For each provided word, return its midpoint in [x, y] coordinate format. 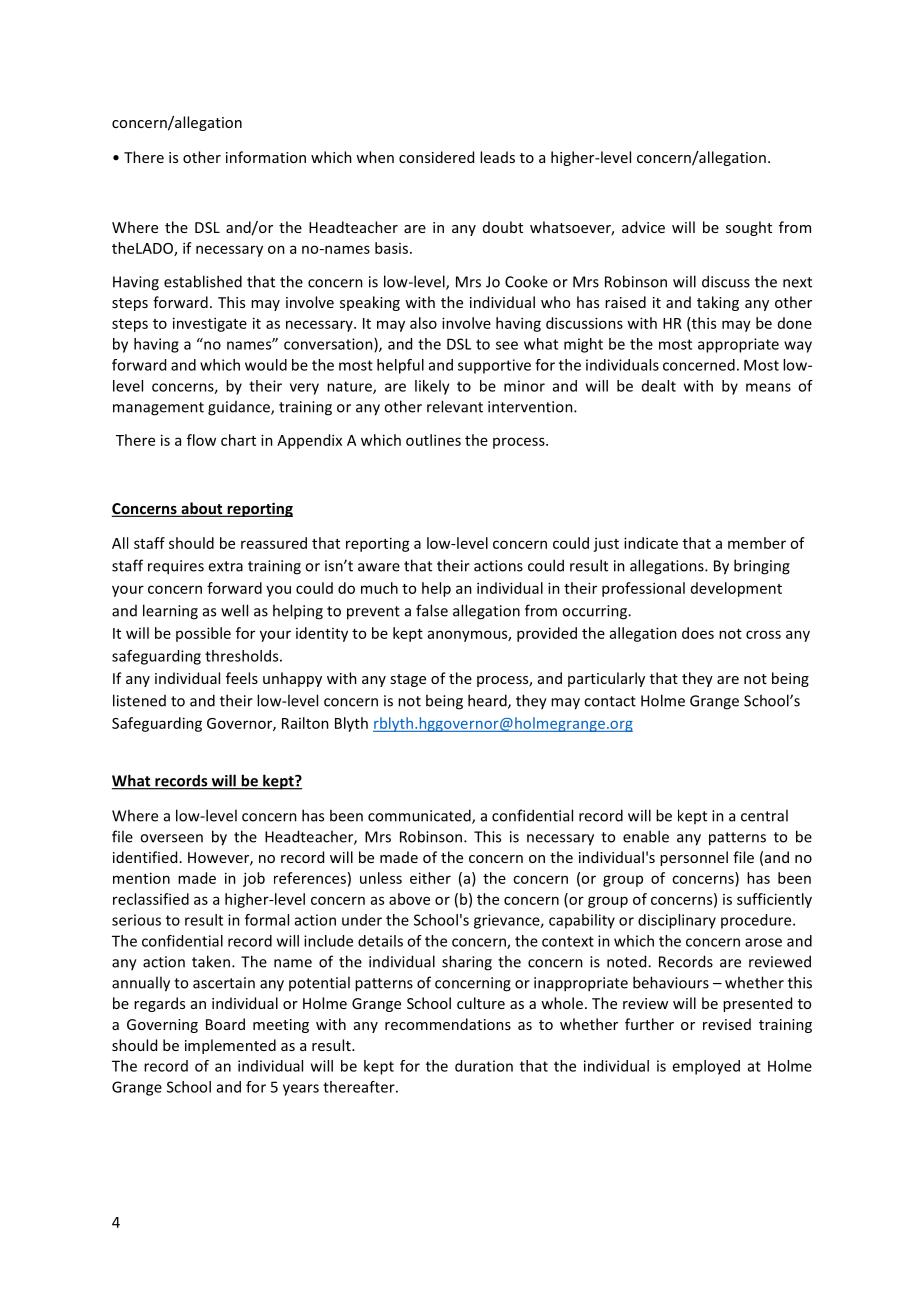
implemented [230, 1046]
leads [497, 157]
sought [749, 228]
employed [706, 1067]
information [266, 157]
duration [484, 1066]
